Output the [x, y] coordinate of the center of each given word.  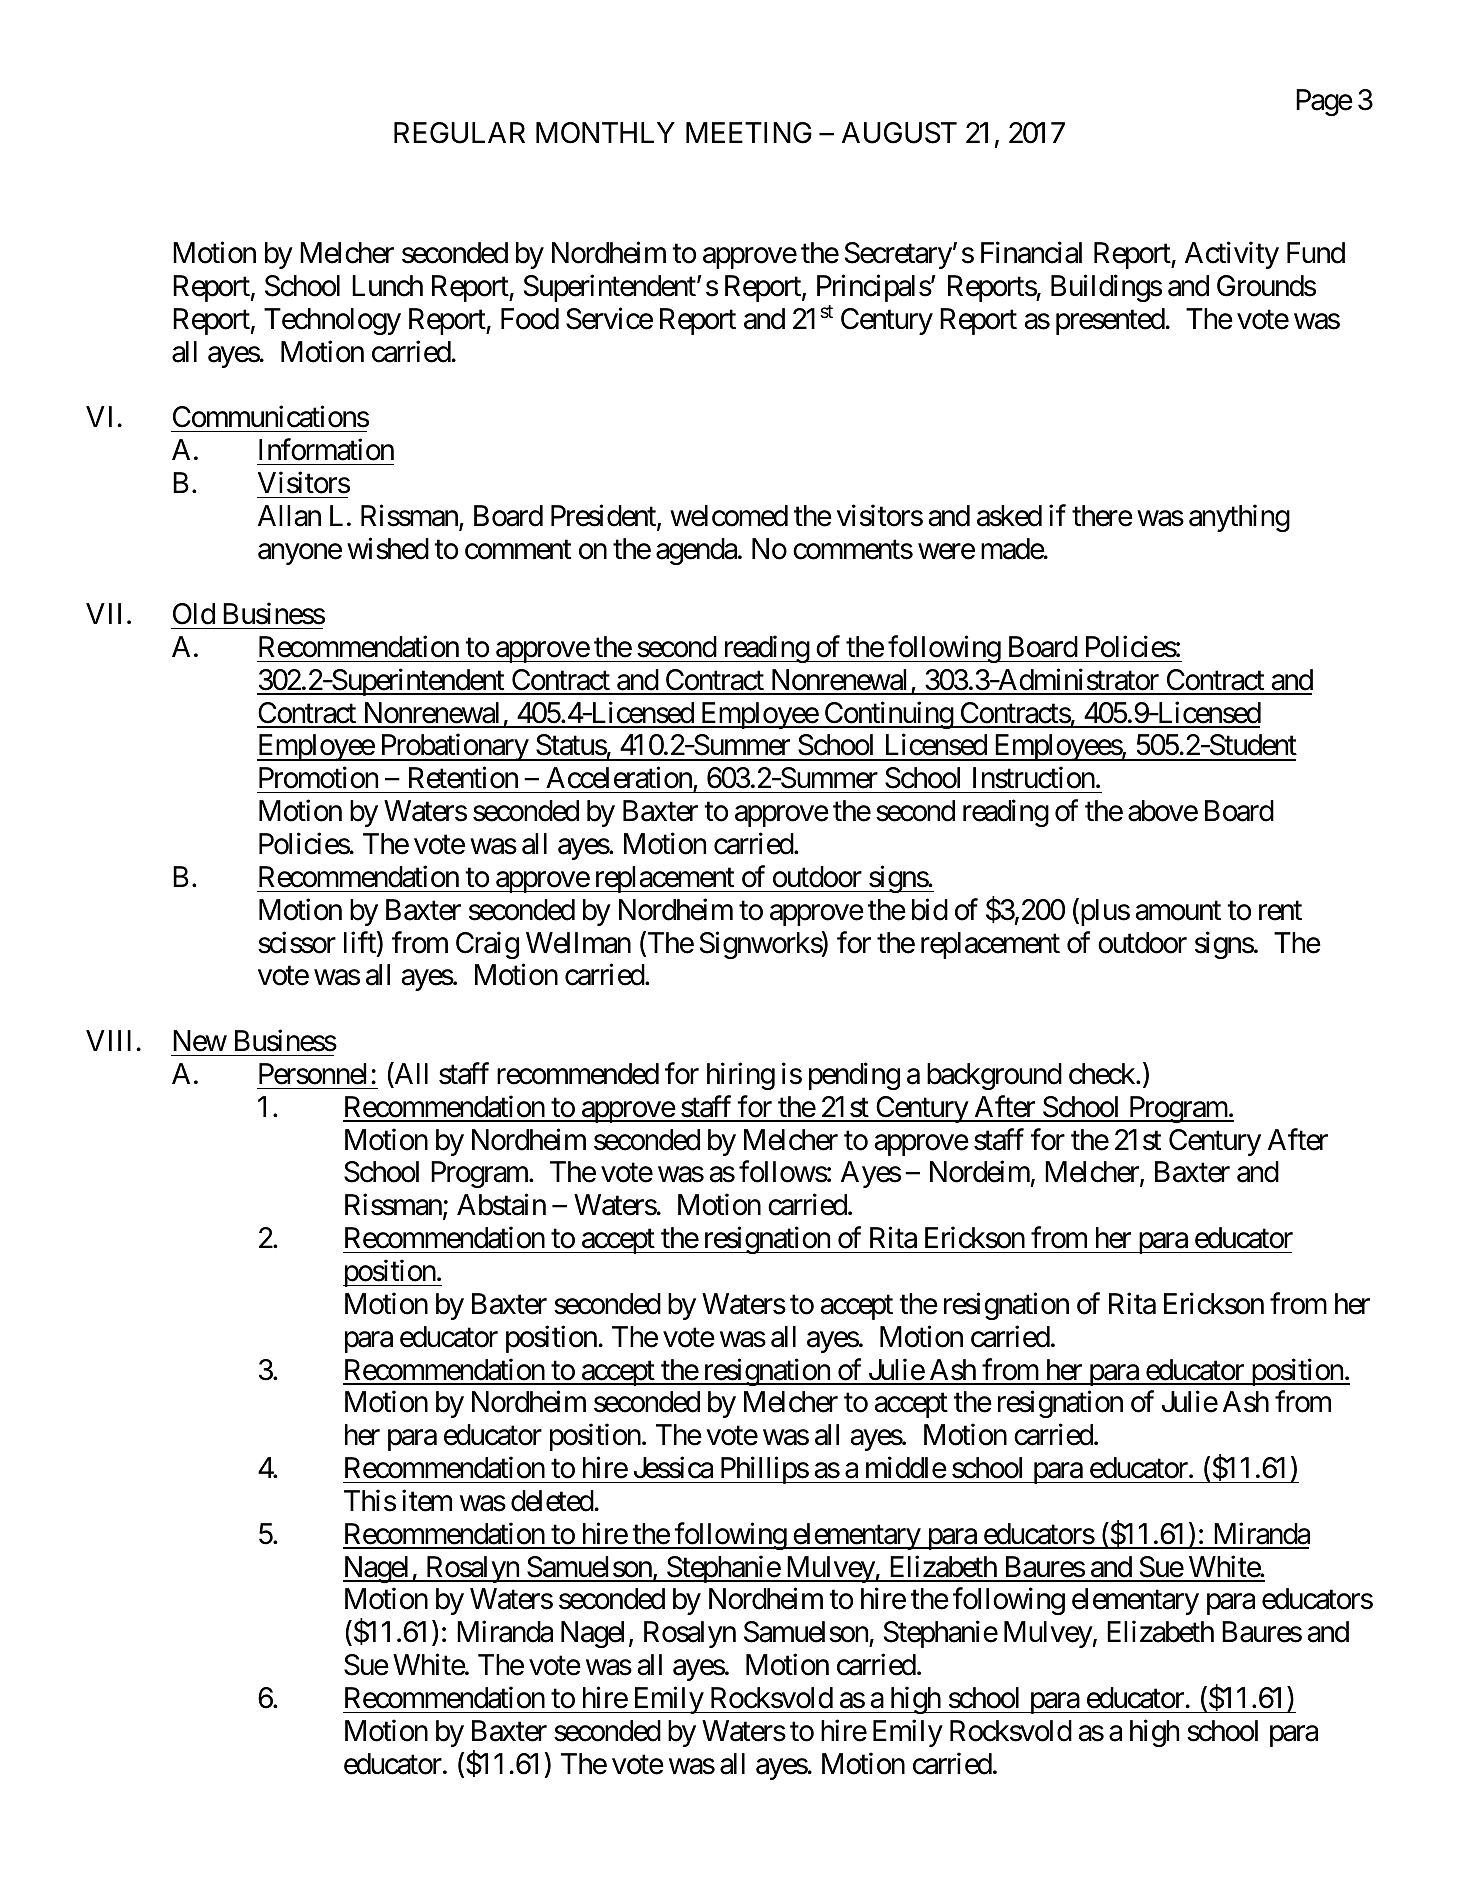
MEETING [749, 133]
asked [1009, 516]
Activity [1232, 255]
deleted [553, 1501]
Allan [289, 516]
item [427, 1500]
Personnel [313, 1074]
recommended [578, 1074]
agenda [696, 551]
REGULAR [459, 133]
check [1103, 1074]
